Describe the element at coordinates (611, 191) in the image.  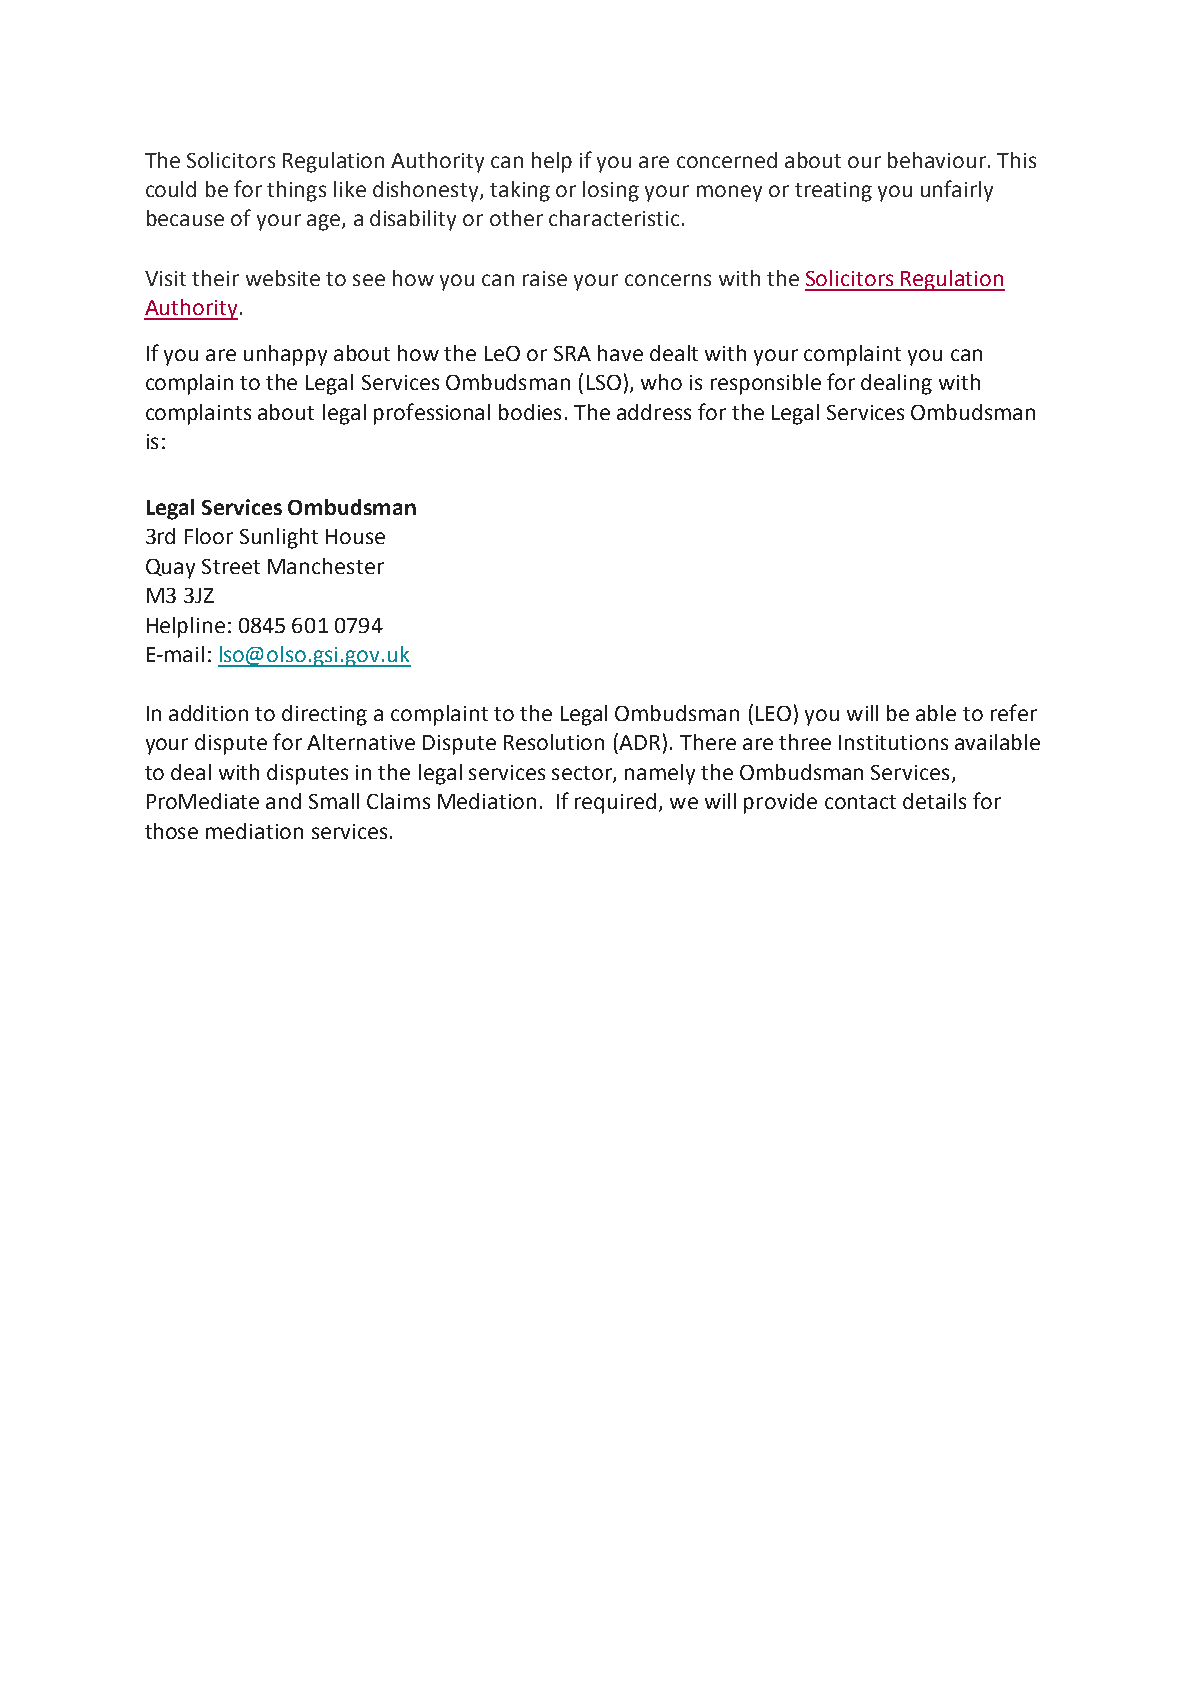
I see `losing` at that location.
